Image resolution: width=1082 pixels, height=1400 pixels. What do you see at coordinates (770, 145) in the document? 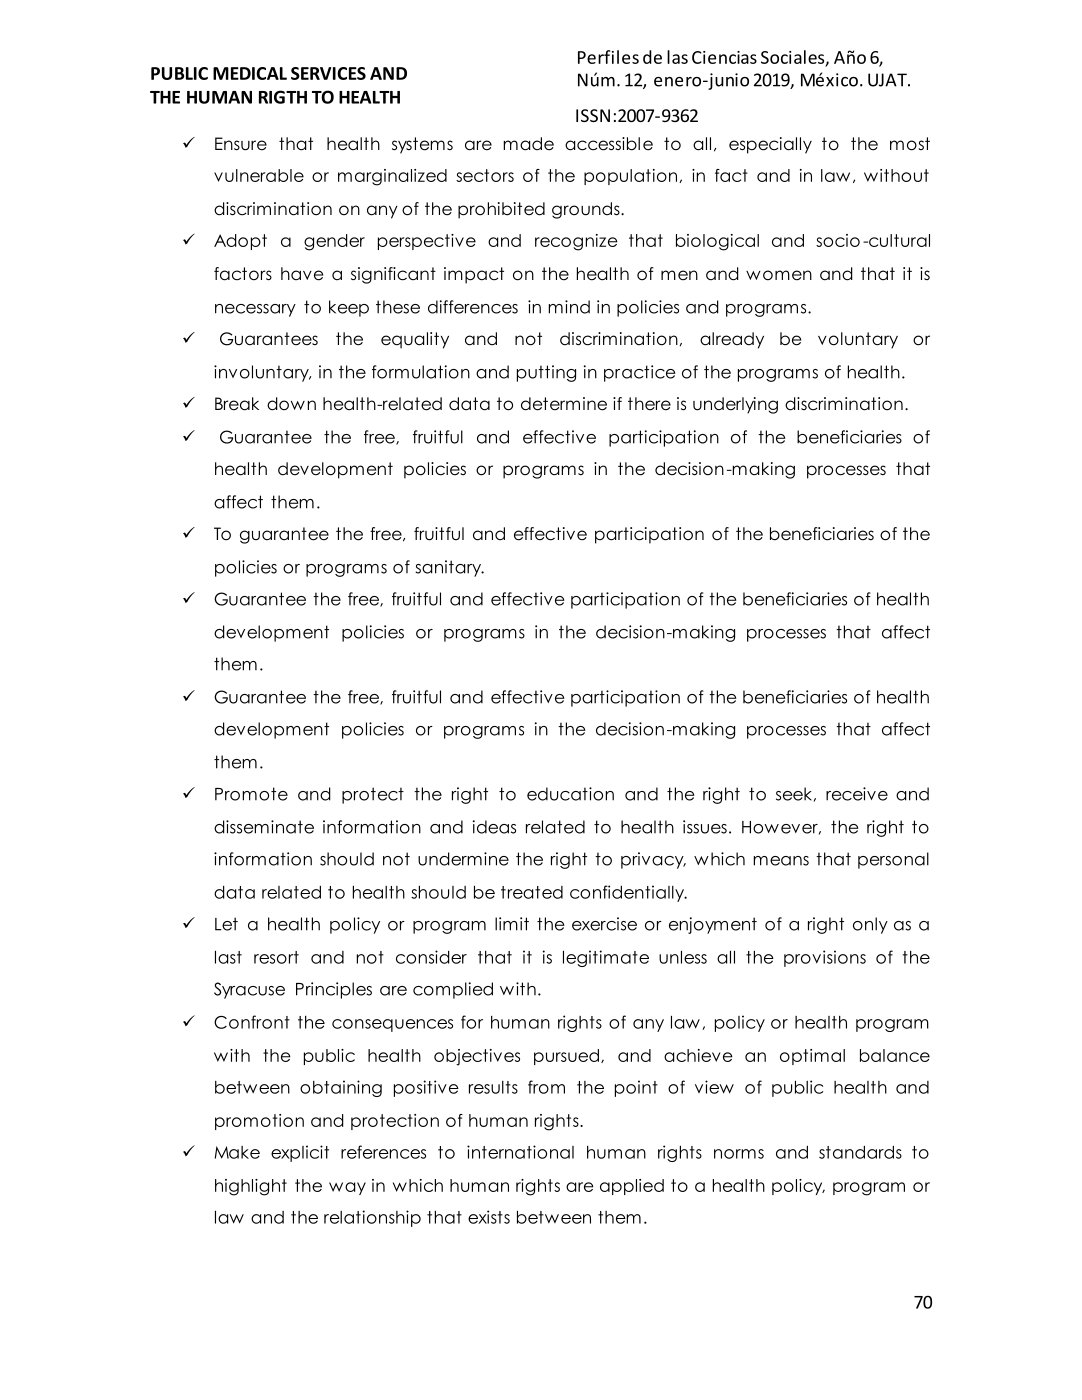
I see `especially` at bounding box center [770, 145].
